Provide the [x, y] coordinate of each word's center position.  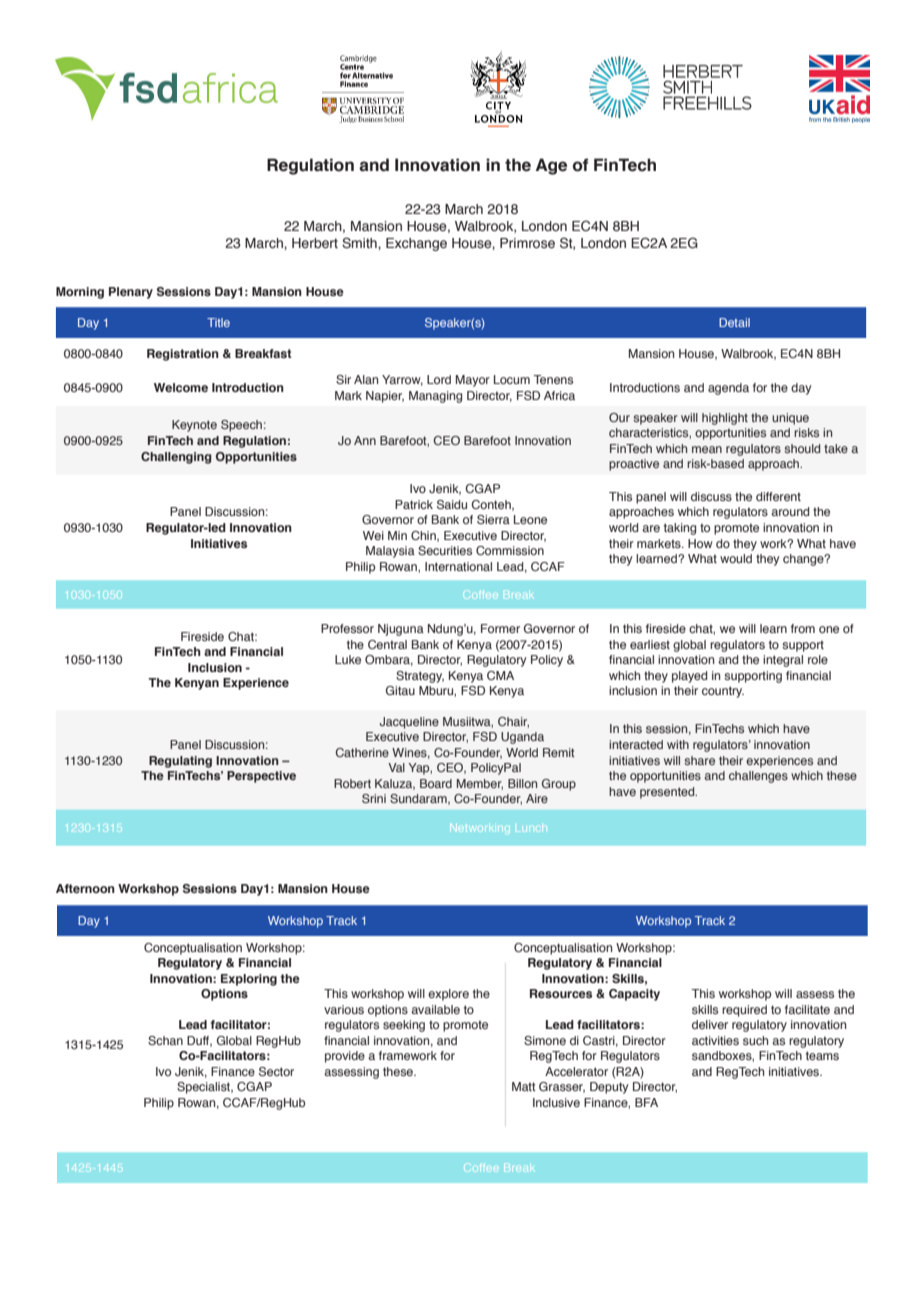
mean [707, 449]
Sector [276, 1071]
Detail [734, 322]
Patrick [414, 504]
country [723, 692]
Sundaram [419, 799]
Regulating [180, 762]
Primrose [527, 243]
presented [668, 793]
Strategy [420, 677]
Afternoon [85, 888]
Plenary [131, 293]
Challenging [176, 458]
